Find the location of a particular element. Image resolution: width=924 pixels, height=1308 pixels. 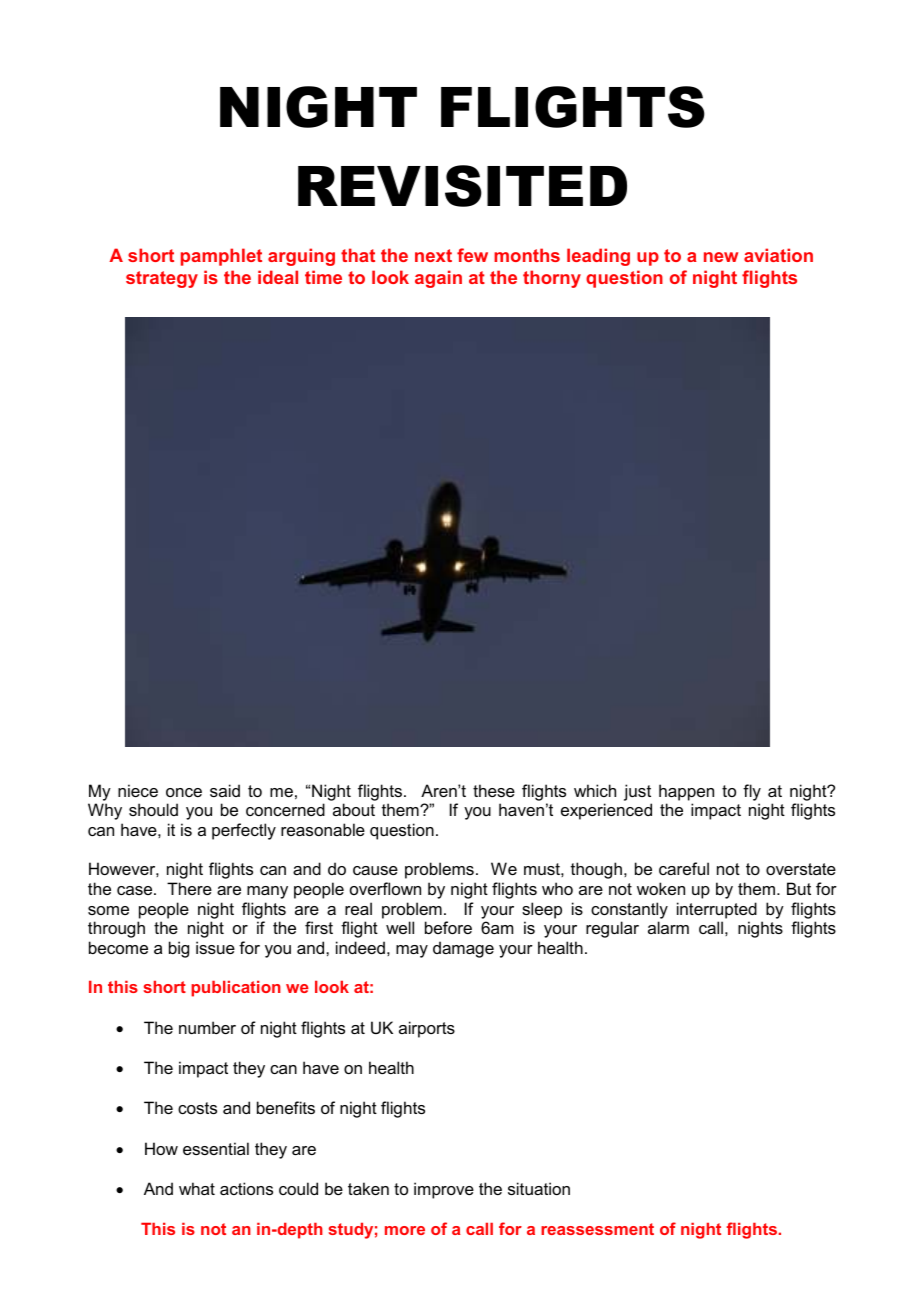

pamphlet is located at coordinates (221, 257).
